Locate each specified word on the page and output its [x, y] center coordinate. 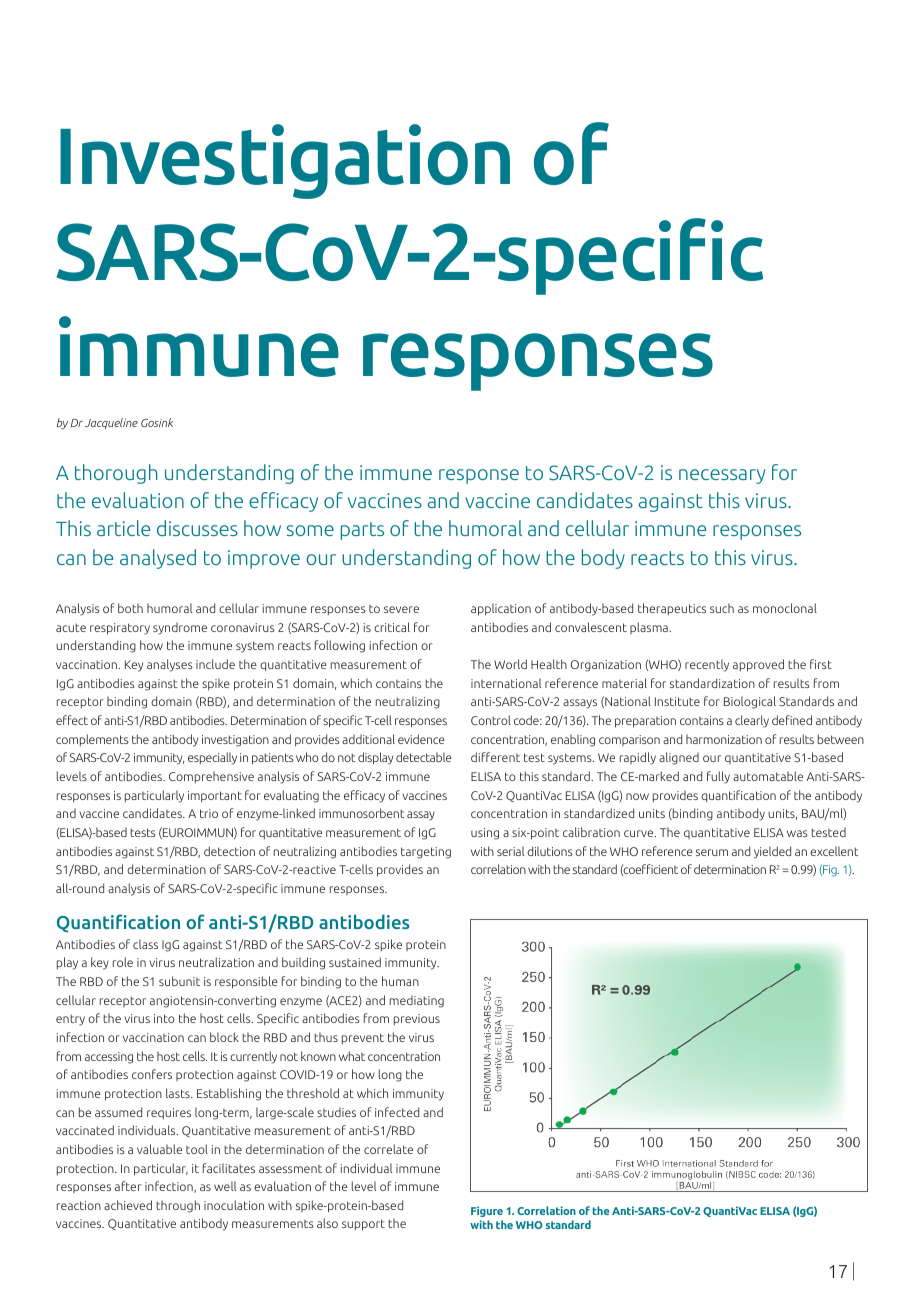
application [501, 609]
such [722, 608]
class [145, 944]
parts [362, 531]
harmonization [724, 739]
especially [212, 758]
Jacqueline [111, 423]
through [178, 1206]
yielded [772, 852]
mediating [417, 1001]
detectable [424, 757]
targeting [426, 853]
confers [152, 1074]
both [130, 608]
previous [417, 1019]
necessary [722, 476]
